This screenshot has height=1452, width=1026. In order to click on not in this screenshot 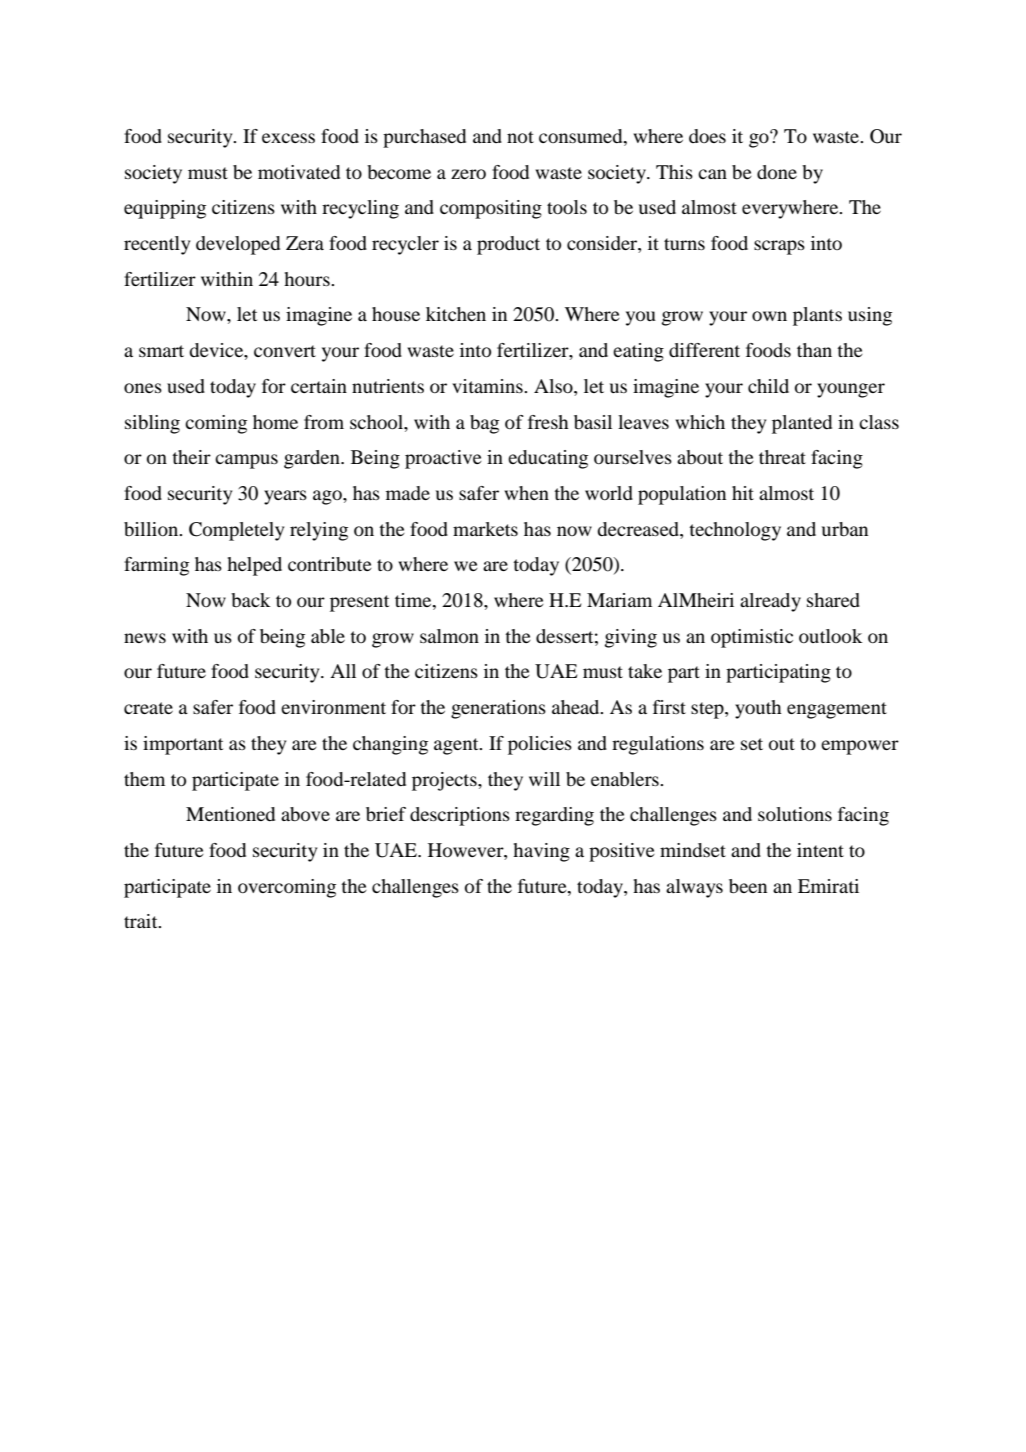, I will do `click(520, 137)`.
